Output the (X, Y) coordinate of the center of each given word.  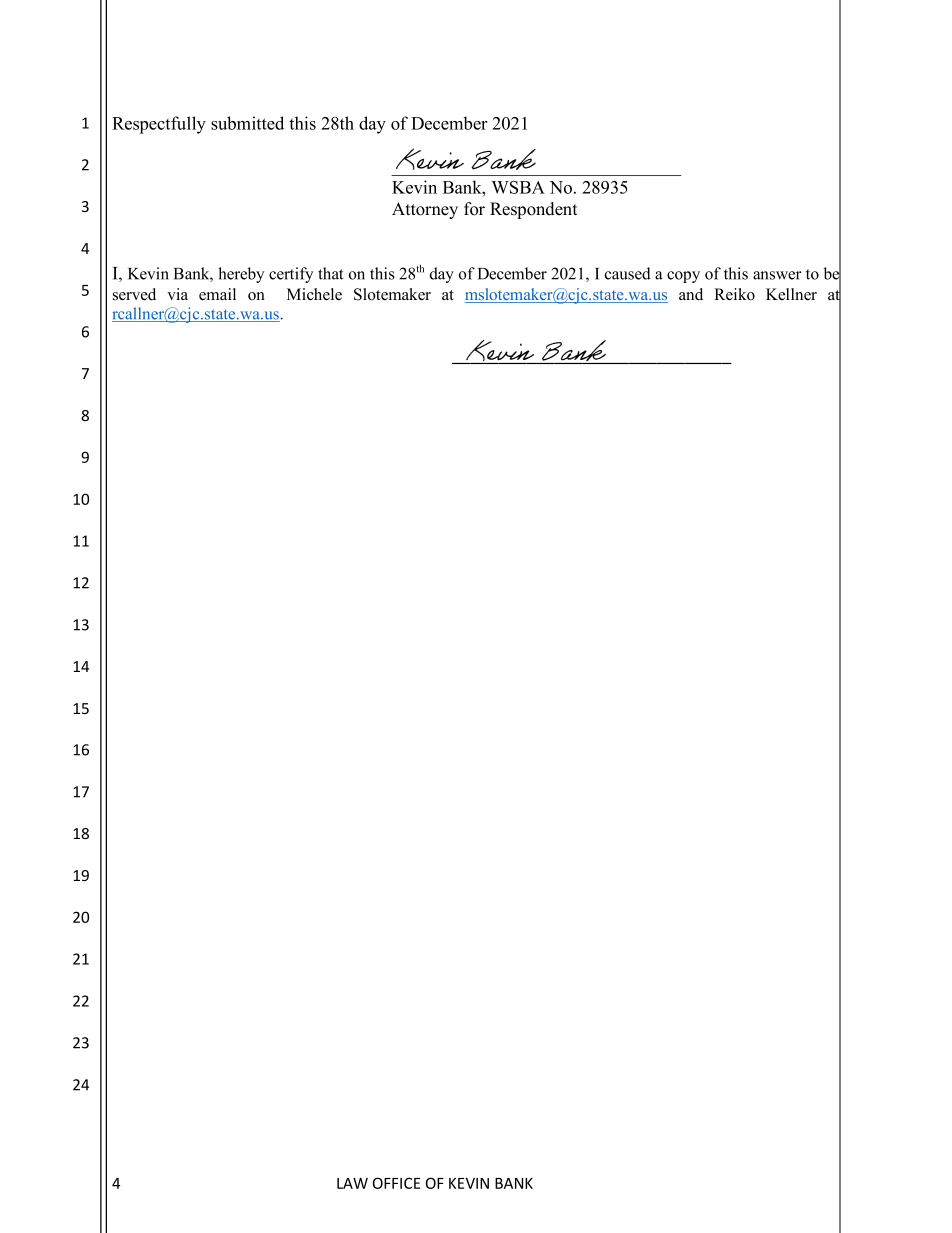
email (217, 294)
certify (291, 275)
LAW (352, 1183)
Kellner (791, 294)
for (474, 209)
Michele (314, 294)
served (134, 294)
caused (628, 273)
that (330, 273)
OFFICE (396, 1183)
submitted (247, 123)
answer (777, 275)
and (691, 294)
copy (683, 277)
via (177, 294)
